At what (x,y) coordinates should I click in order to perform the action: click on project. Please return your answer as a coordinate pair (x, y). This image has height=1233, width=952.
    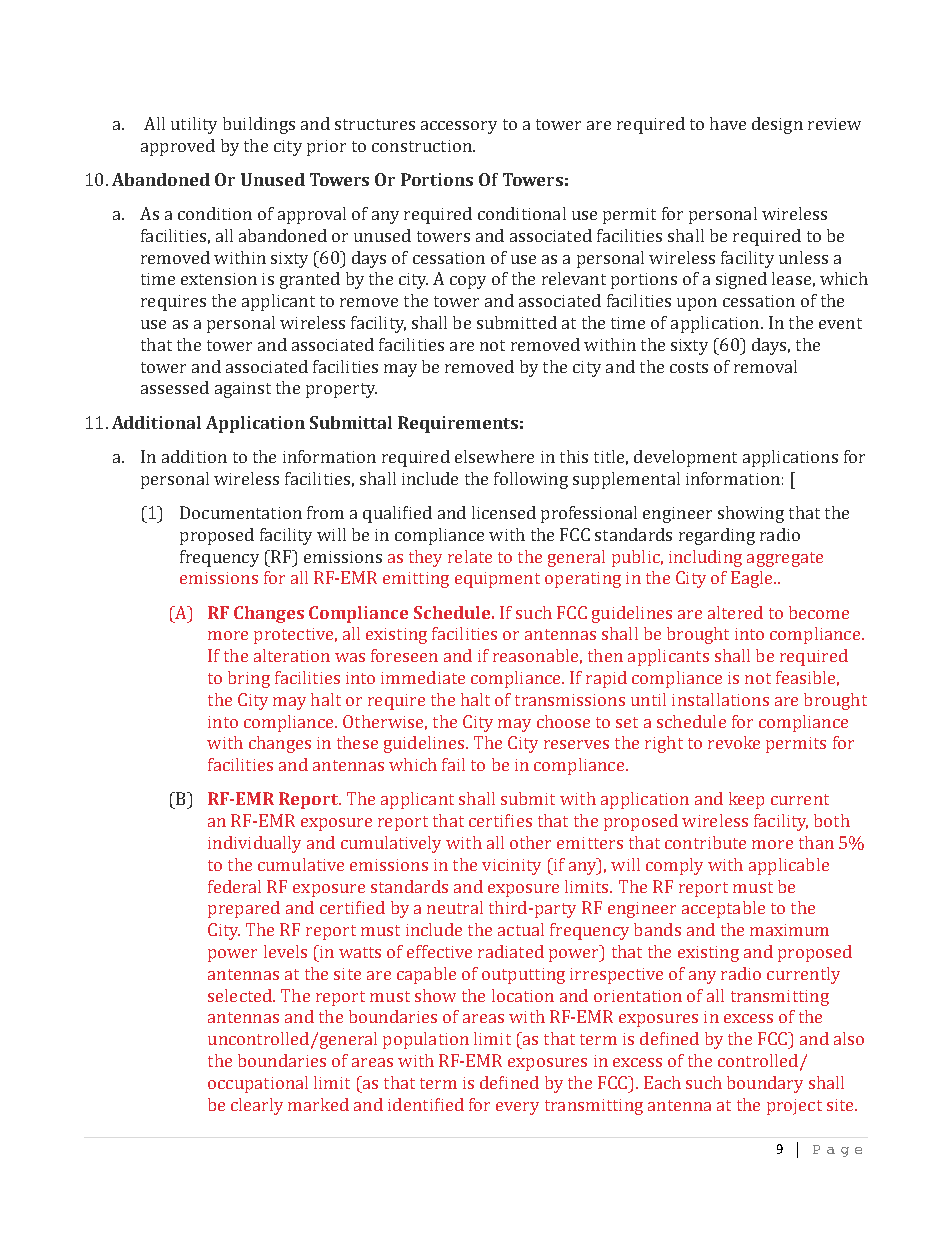
    Looking at the image, I should click on (794, 1107).
